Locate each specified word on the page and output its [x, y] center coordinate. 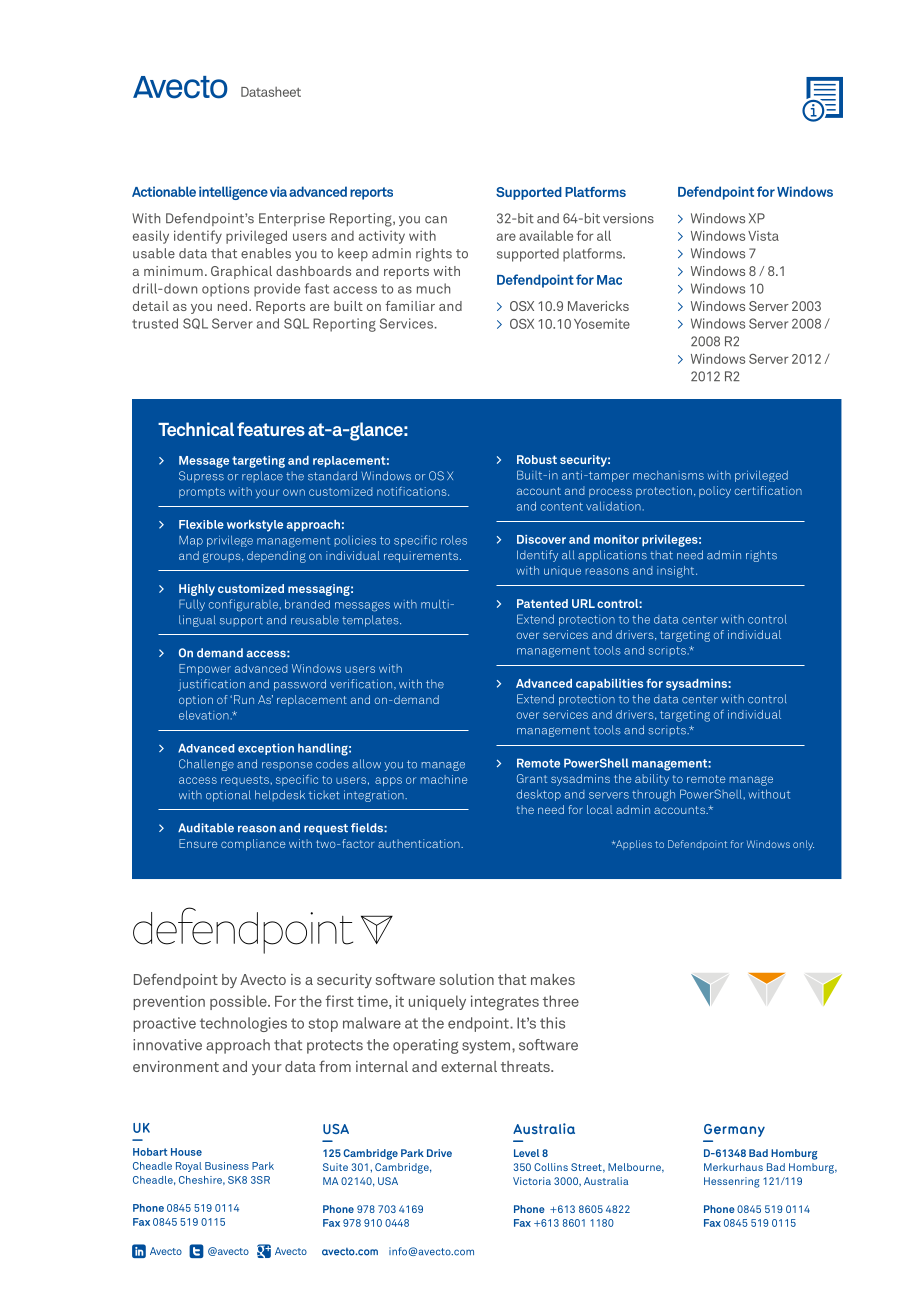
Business [227, 1166]
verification [362, 684]
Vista [763, 236]
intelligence [233, 193]
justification [211, 685]
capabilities [609, 684]
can [436, 220]
